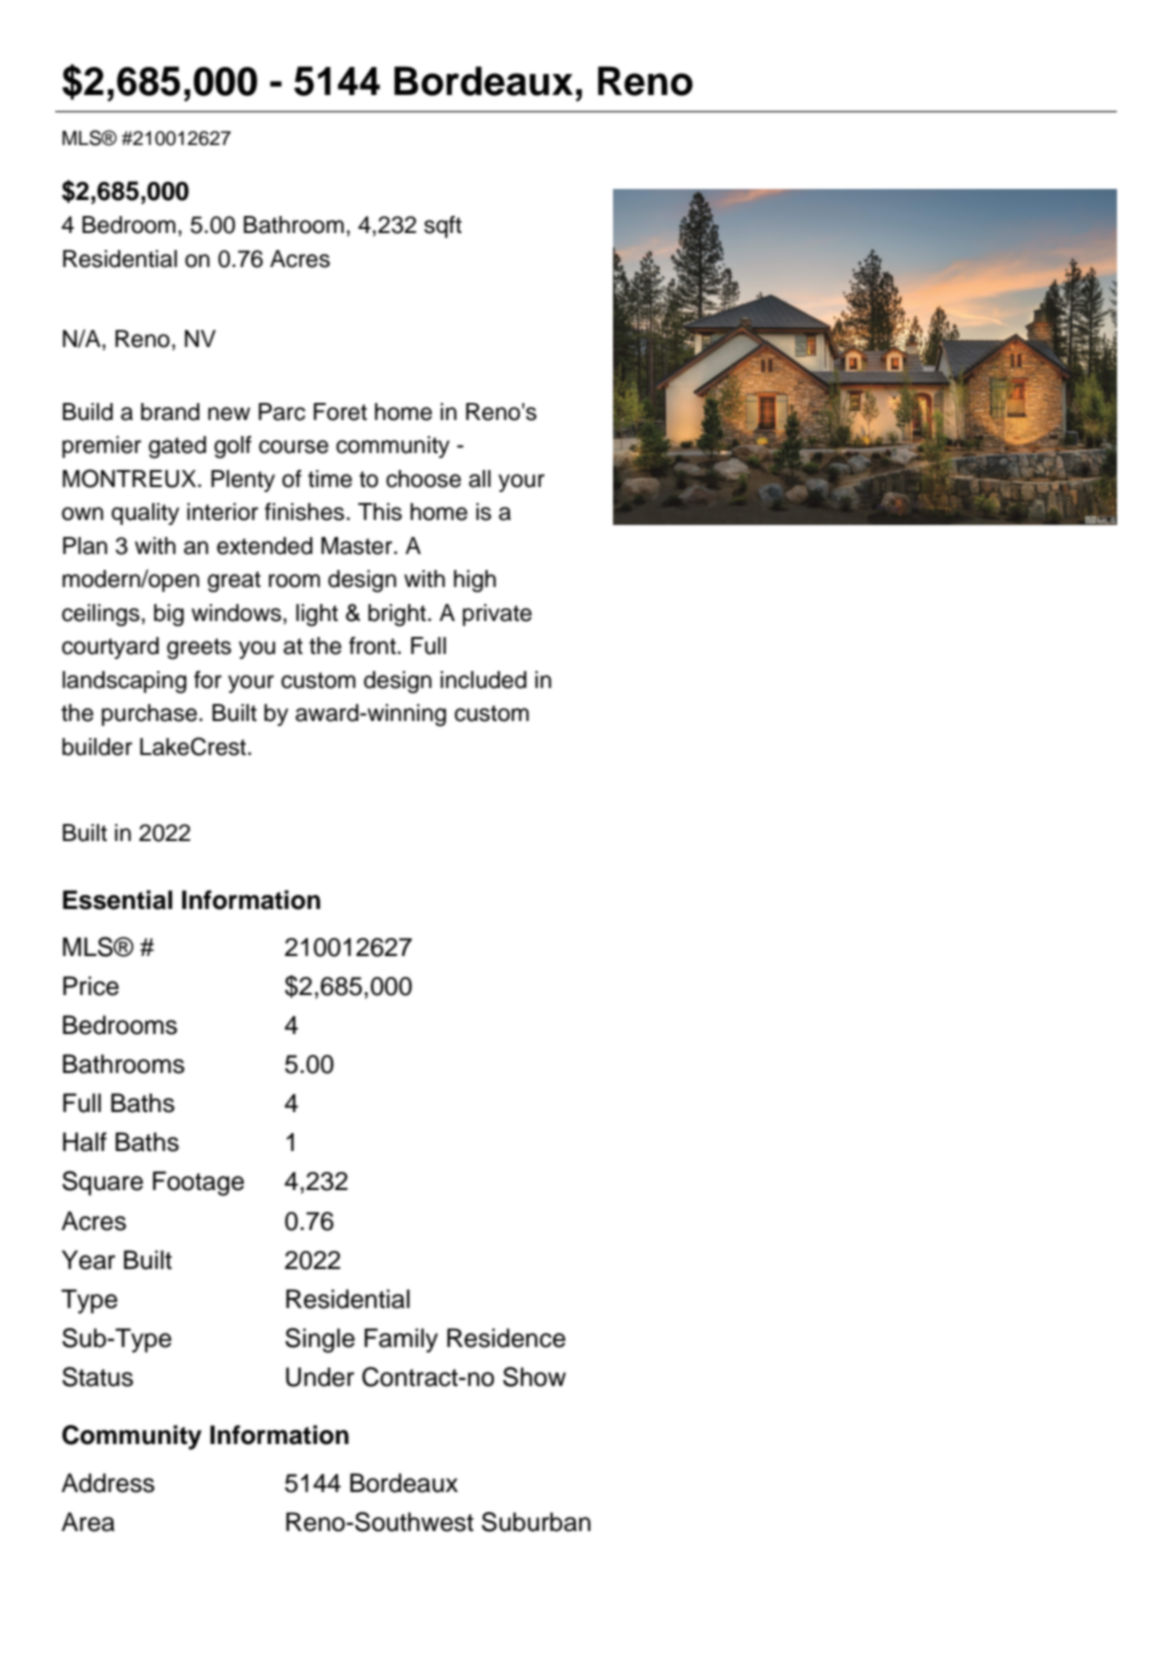  What do you see at coordinates (317, 615) in the screenshot?
I see `light` at bounding box center [317, 615].
